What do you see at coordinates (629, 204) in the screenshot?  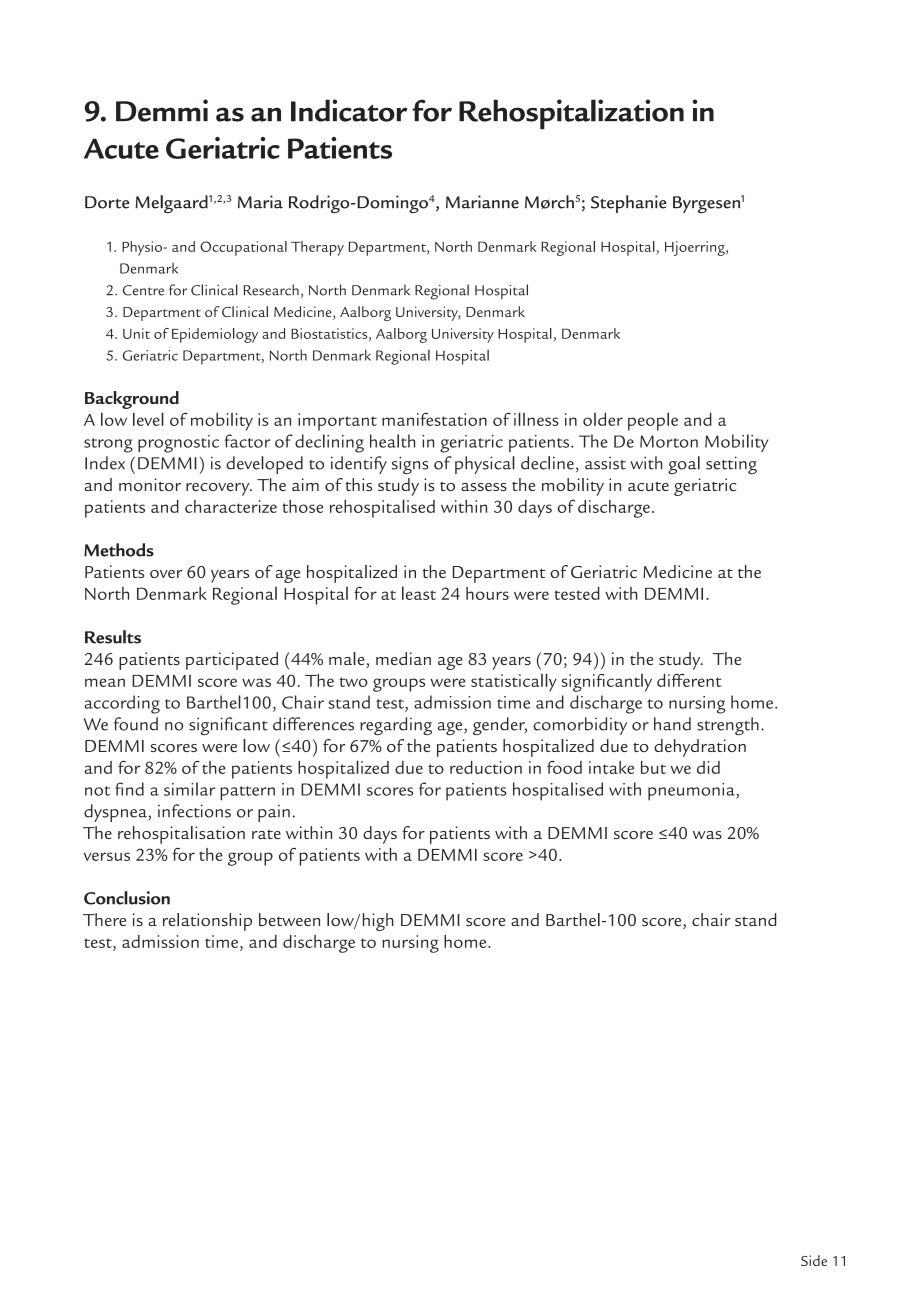 I see `Stephanie` at bounding box center [629, 204].
